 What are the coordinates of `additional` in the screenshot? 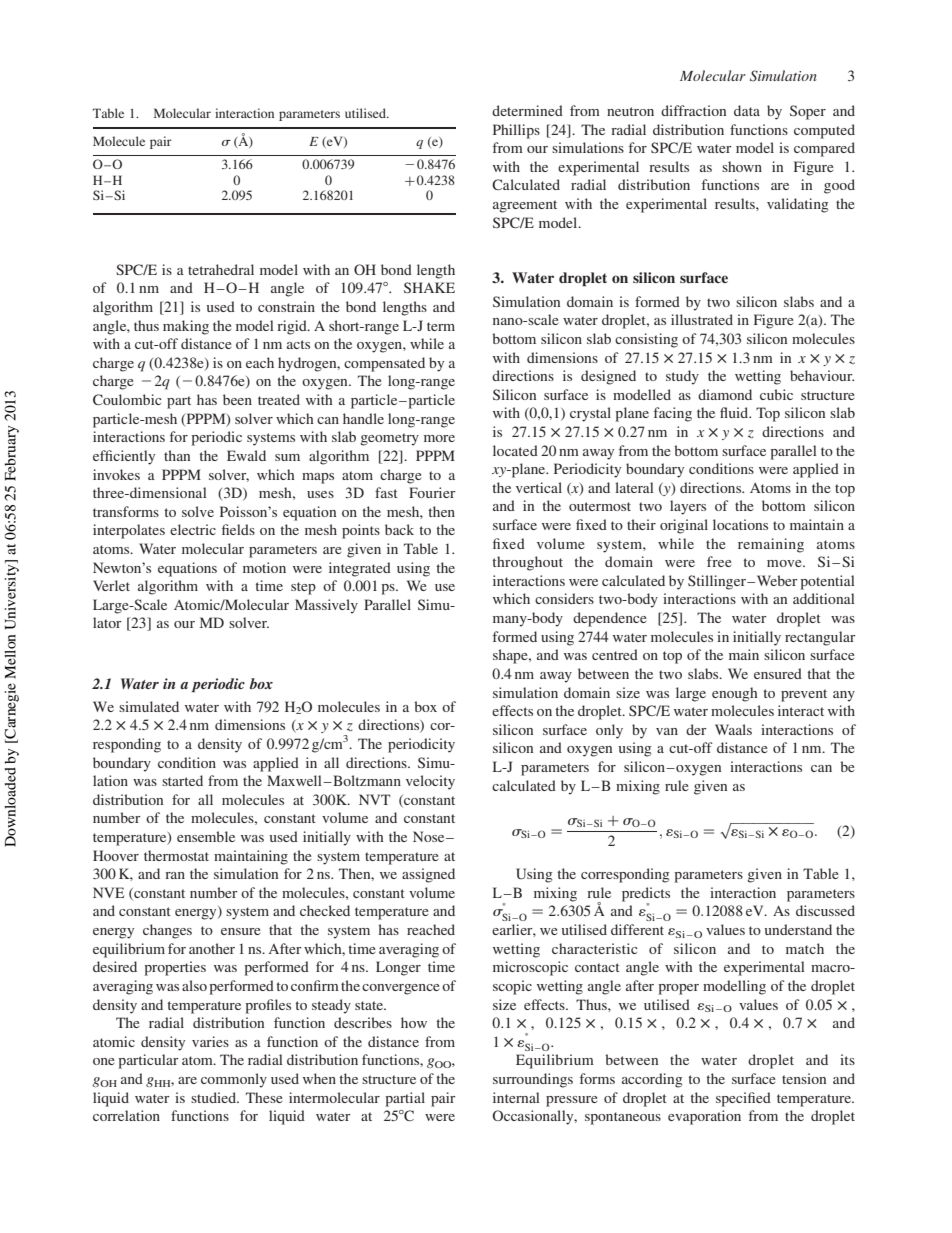 It's located at (824, 598).
